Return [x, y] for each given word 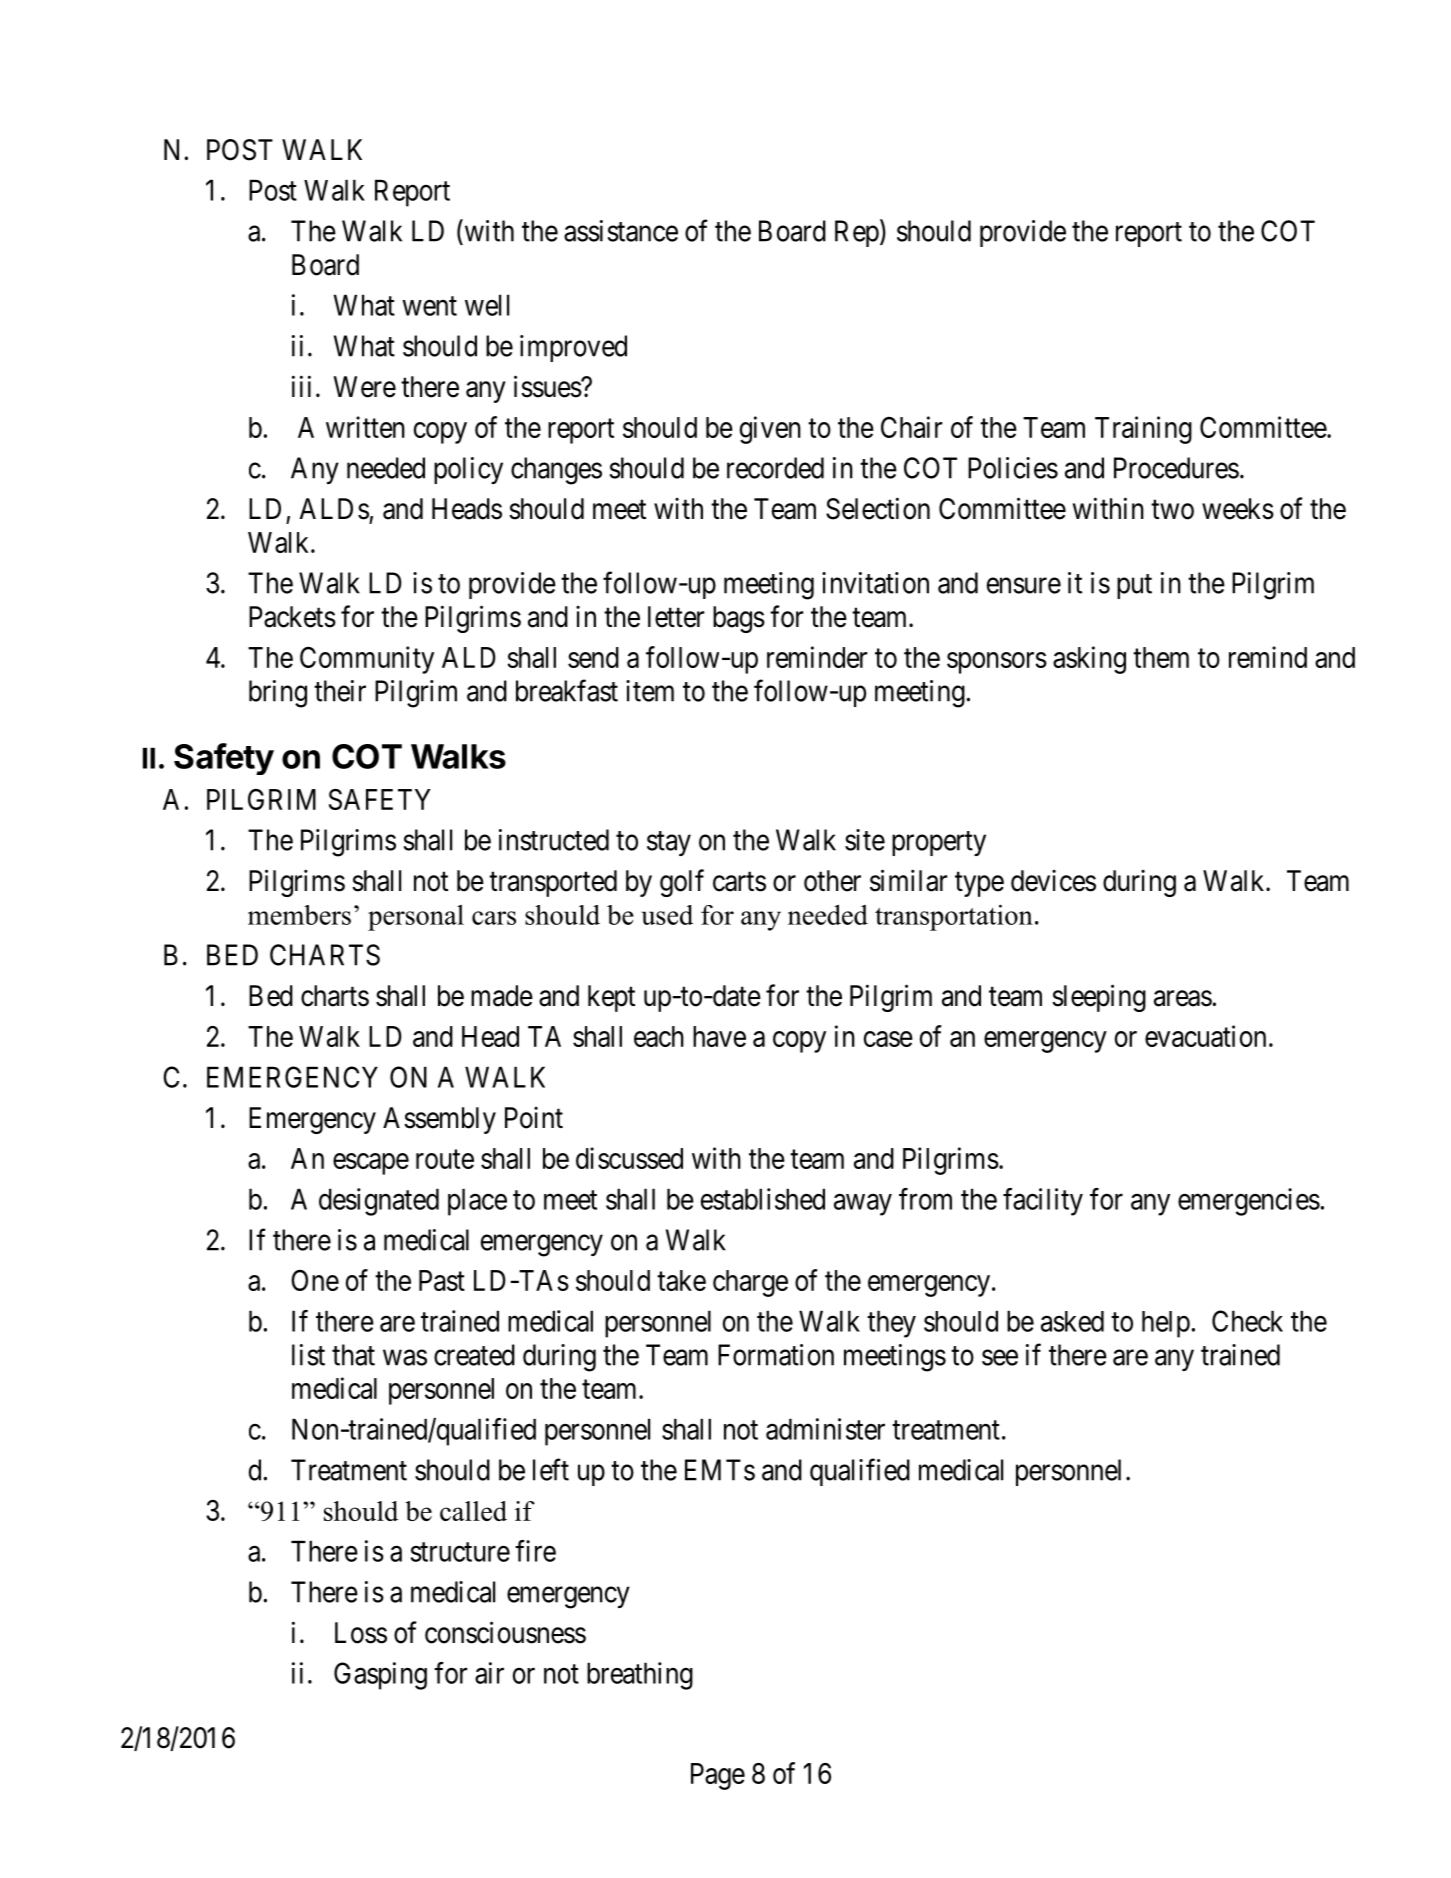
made [502, 996]
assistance [621, 231]
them [1161, 657]
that [353, 1355]
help [1166, 1324]
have [719, 1036]
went [429, 306]
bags [739, 619]
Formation [776, 1355]
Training [1143, 430]
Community [367, 660]
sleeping [1099, 998]
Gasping [380, 1676]
